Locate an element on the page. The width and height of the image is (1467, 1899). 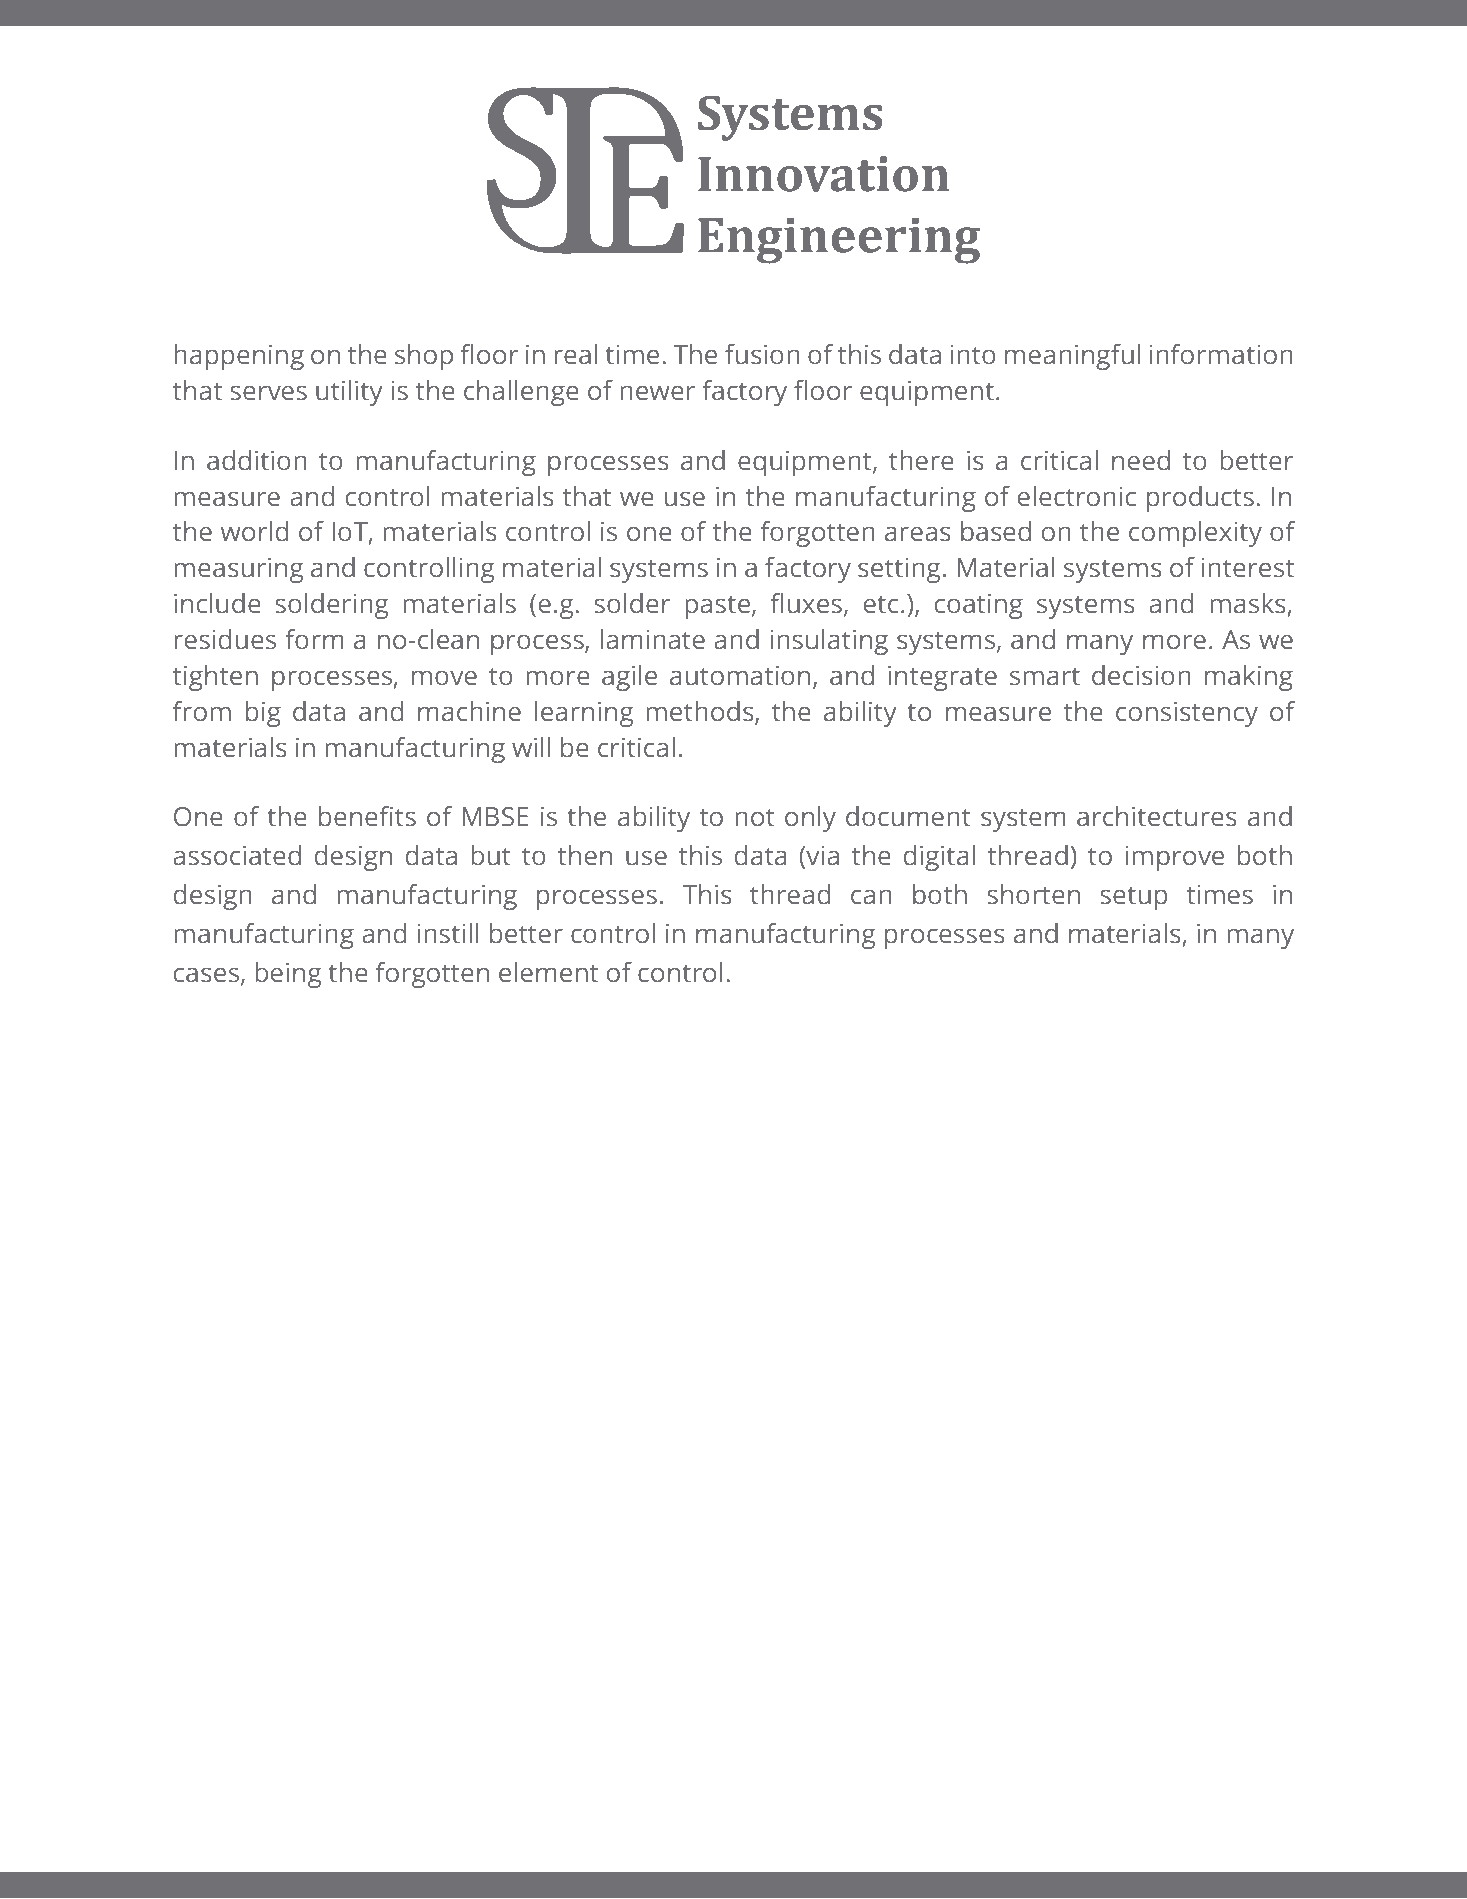
world is located at coordinates (254, 531).
